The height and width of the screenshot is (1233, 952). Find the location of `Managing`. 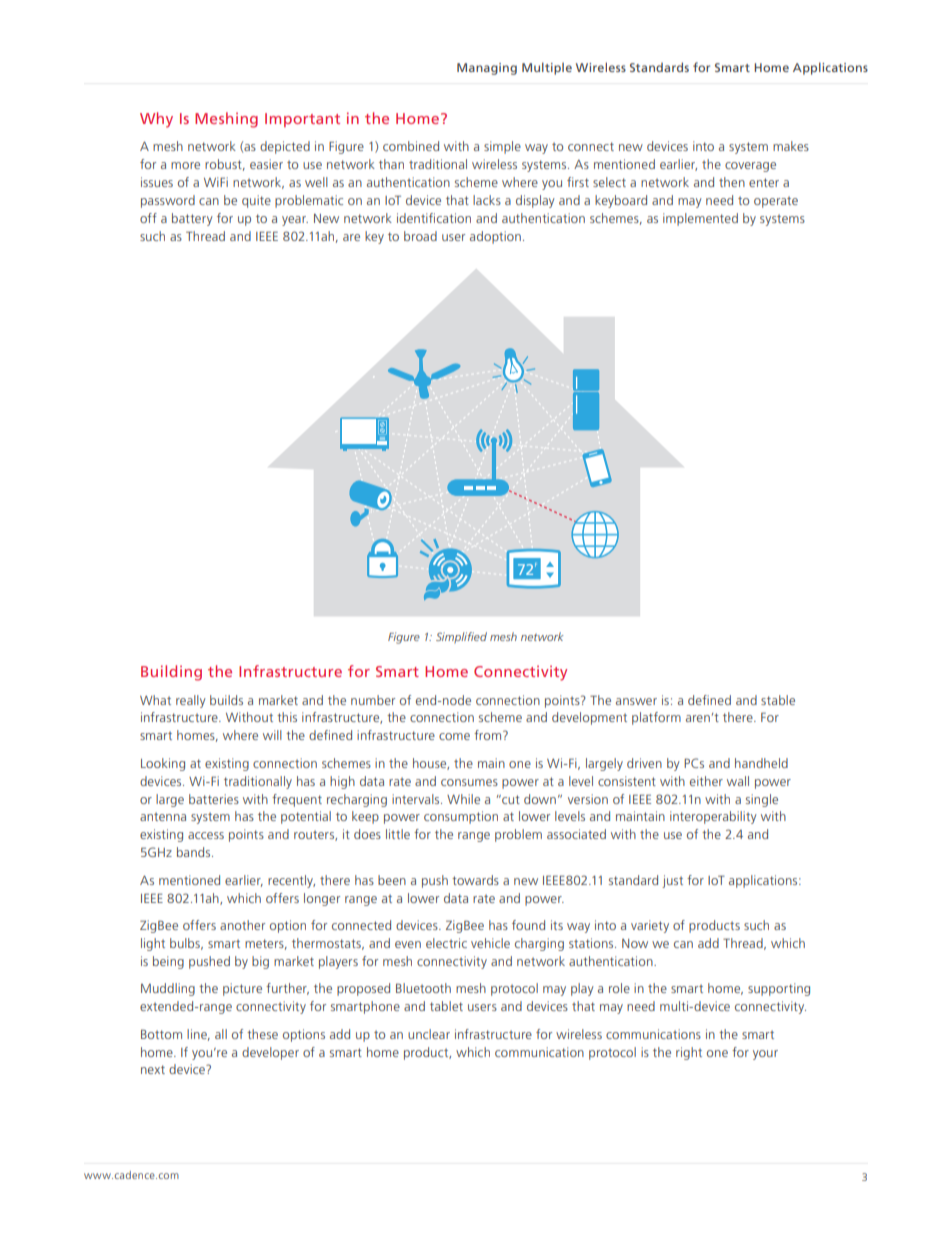

Managing is located at coordinates (487, 69).
